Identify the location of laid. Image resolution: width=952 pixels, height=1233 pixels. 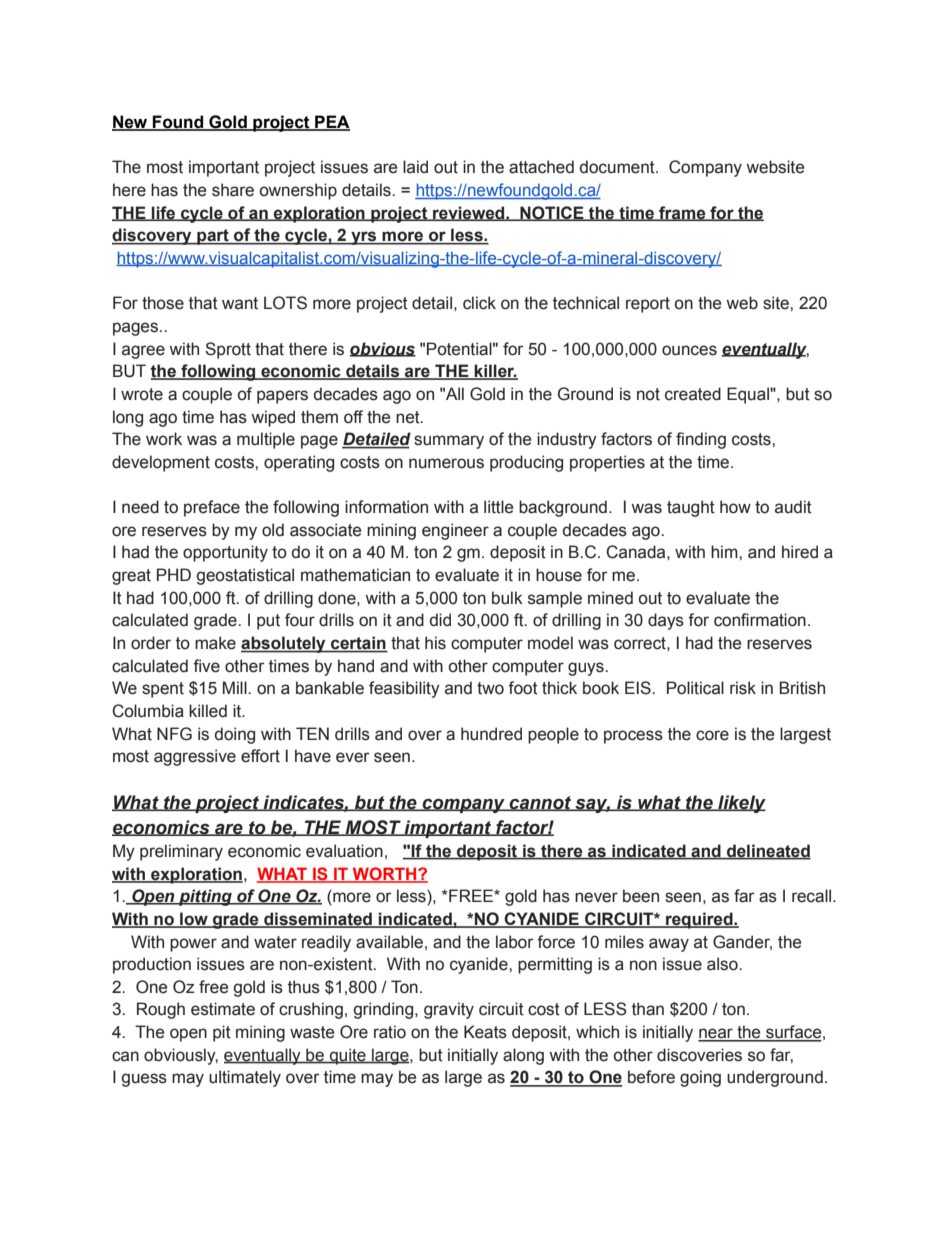
(415, 167).
